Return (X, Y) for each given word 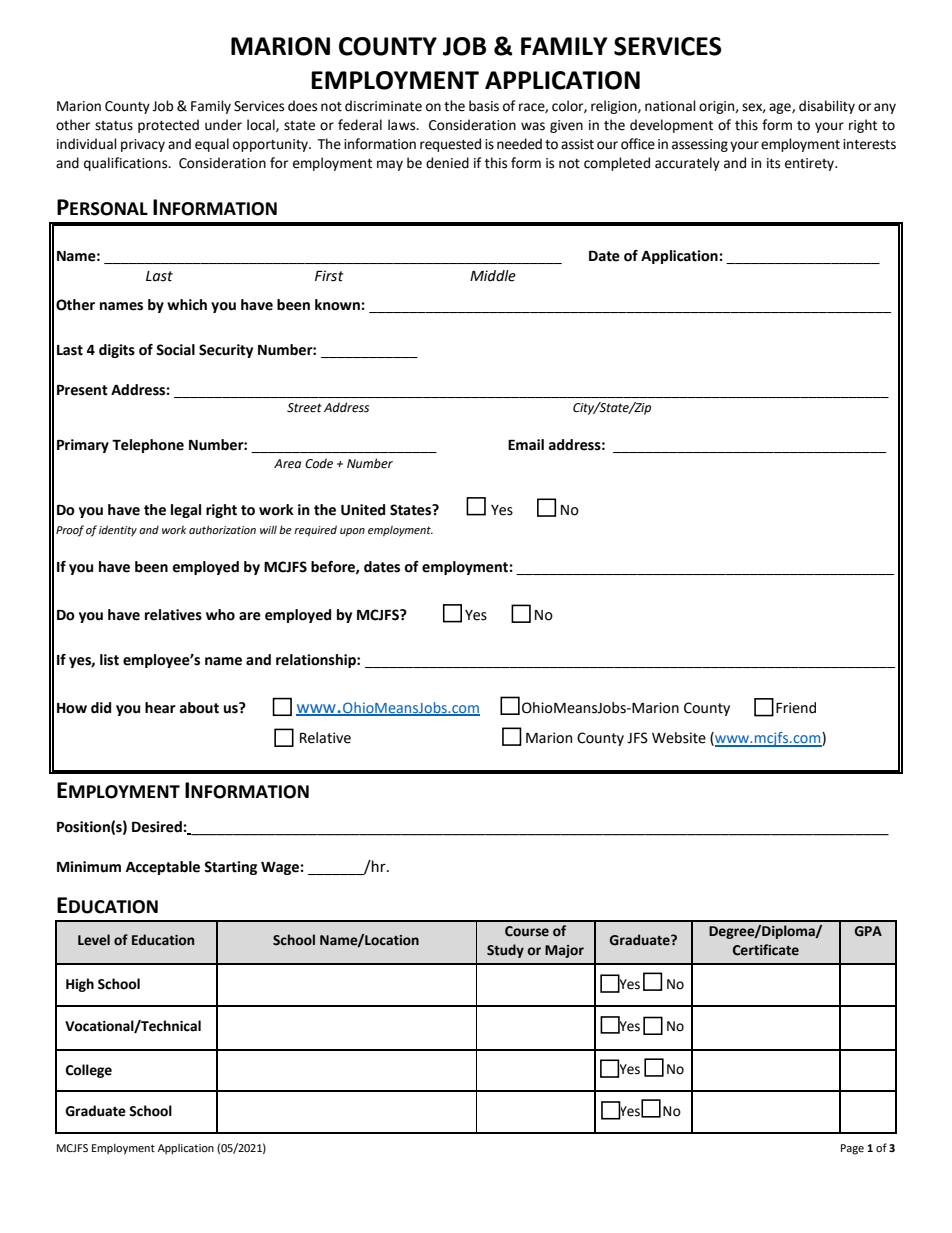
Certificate (766, 950)
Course (527, 931)
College (89, 1071)
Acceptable (163, 868)
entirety (811, 164)
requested (450, 145)
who (220, 615)
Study (505, 951)
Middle (493, 276)
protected (168, 126)
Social (175, 350)
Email (526, 445)
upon (352, 532)
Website (679, 738)
